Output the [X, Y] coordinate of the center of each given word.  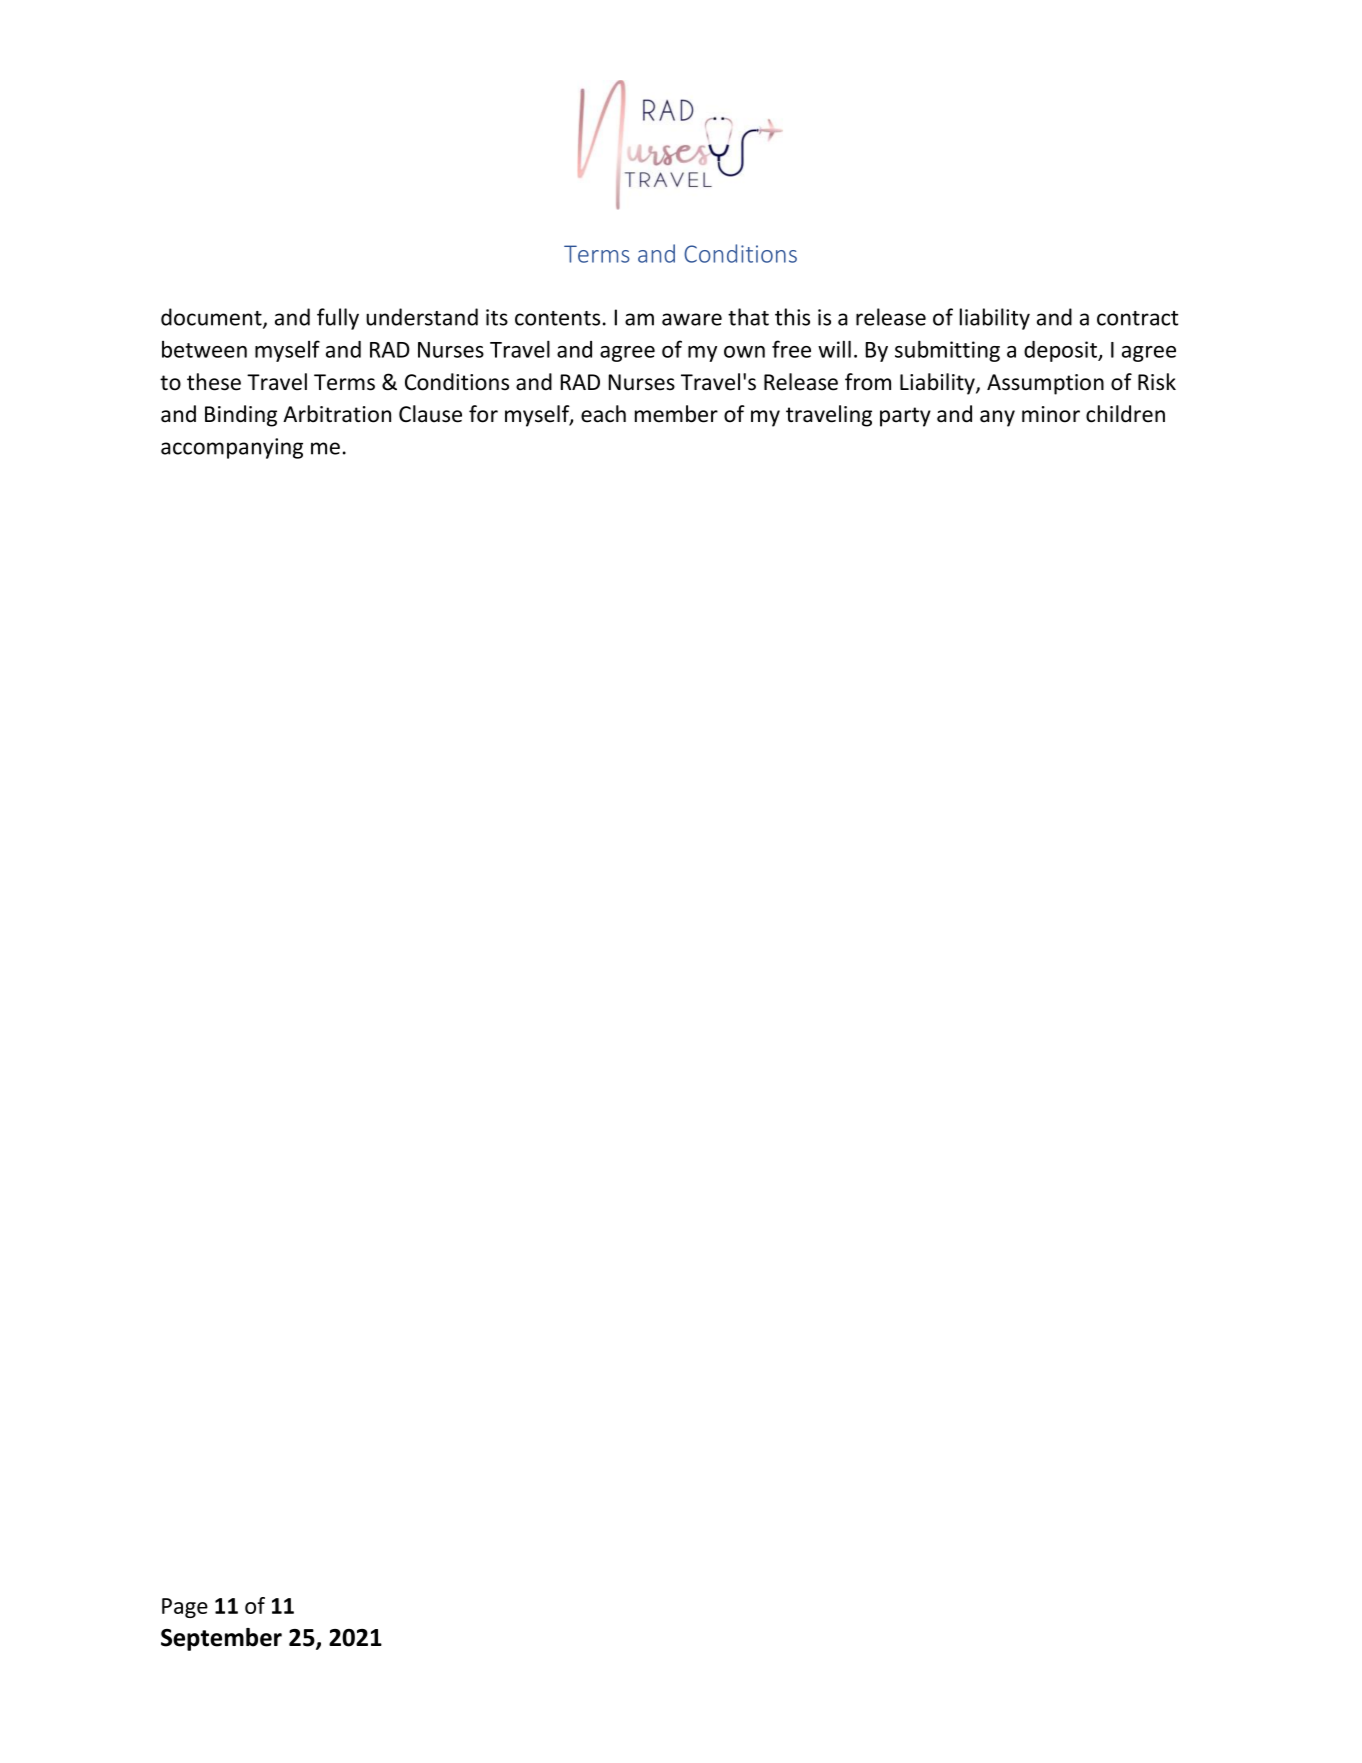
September [221, 1639]
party [905, 417]
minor [1051, 414]
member [676, 414]
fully [338, 319]
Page [185, 1608]
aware [692, 319]
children [1125, 414]
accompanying [232, 448]
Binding [241, 416]
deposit [1061, 351]
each [603, 414]
